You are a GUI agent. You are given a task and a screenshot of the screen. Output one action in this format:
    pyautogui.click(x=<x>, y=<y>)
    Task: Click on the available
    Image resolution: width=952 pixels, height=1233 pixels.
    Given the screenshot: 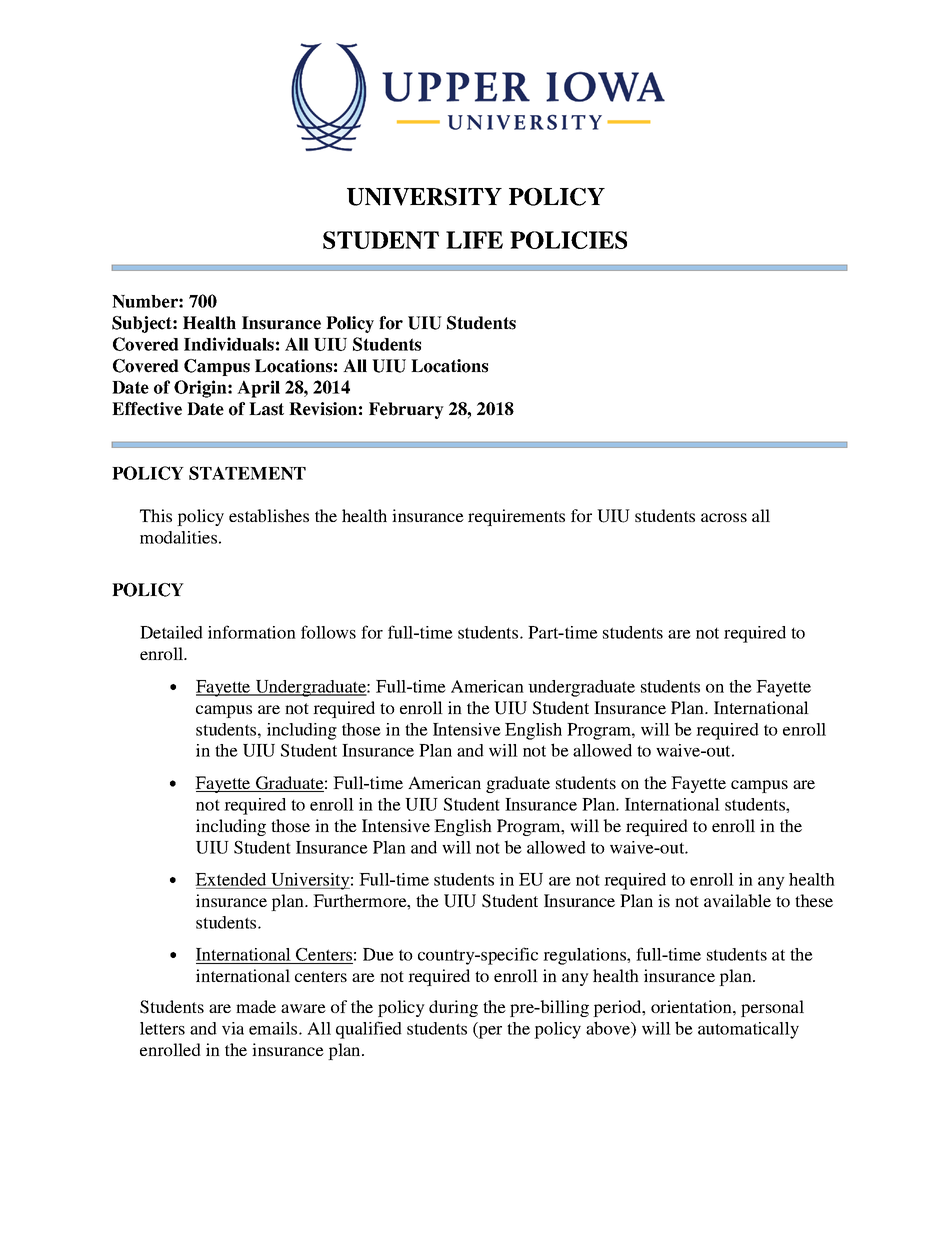 What is the action you would take?
    pyautogui.click(x=737, y=900)
